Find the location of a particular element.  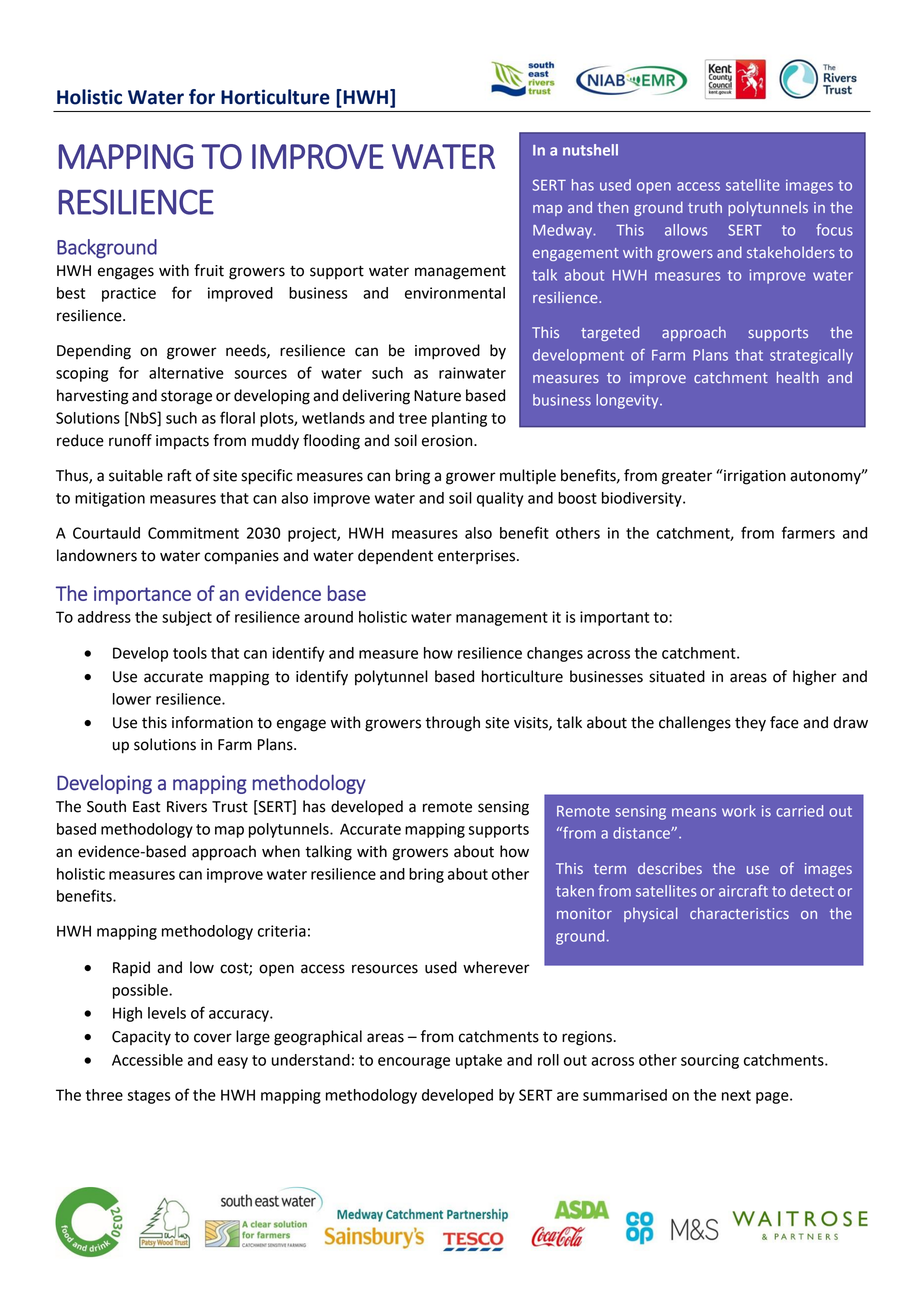

irrigation is located at coordinates (754, 477).
